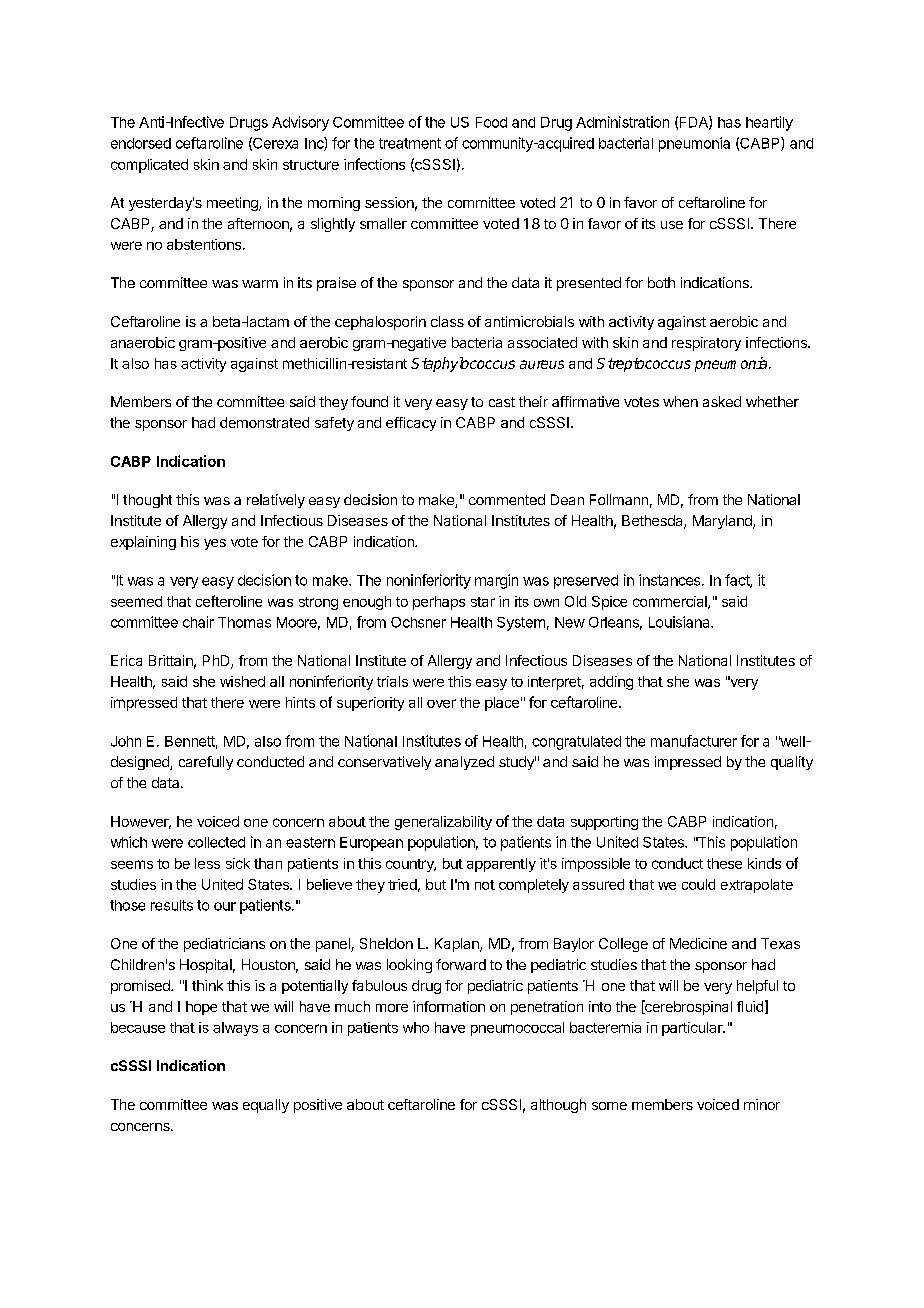 This screenshot has height=1308, width=924. I want to click on heartily, so click(769, 123).
